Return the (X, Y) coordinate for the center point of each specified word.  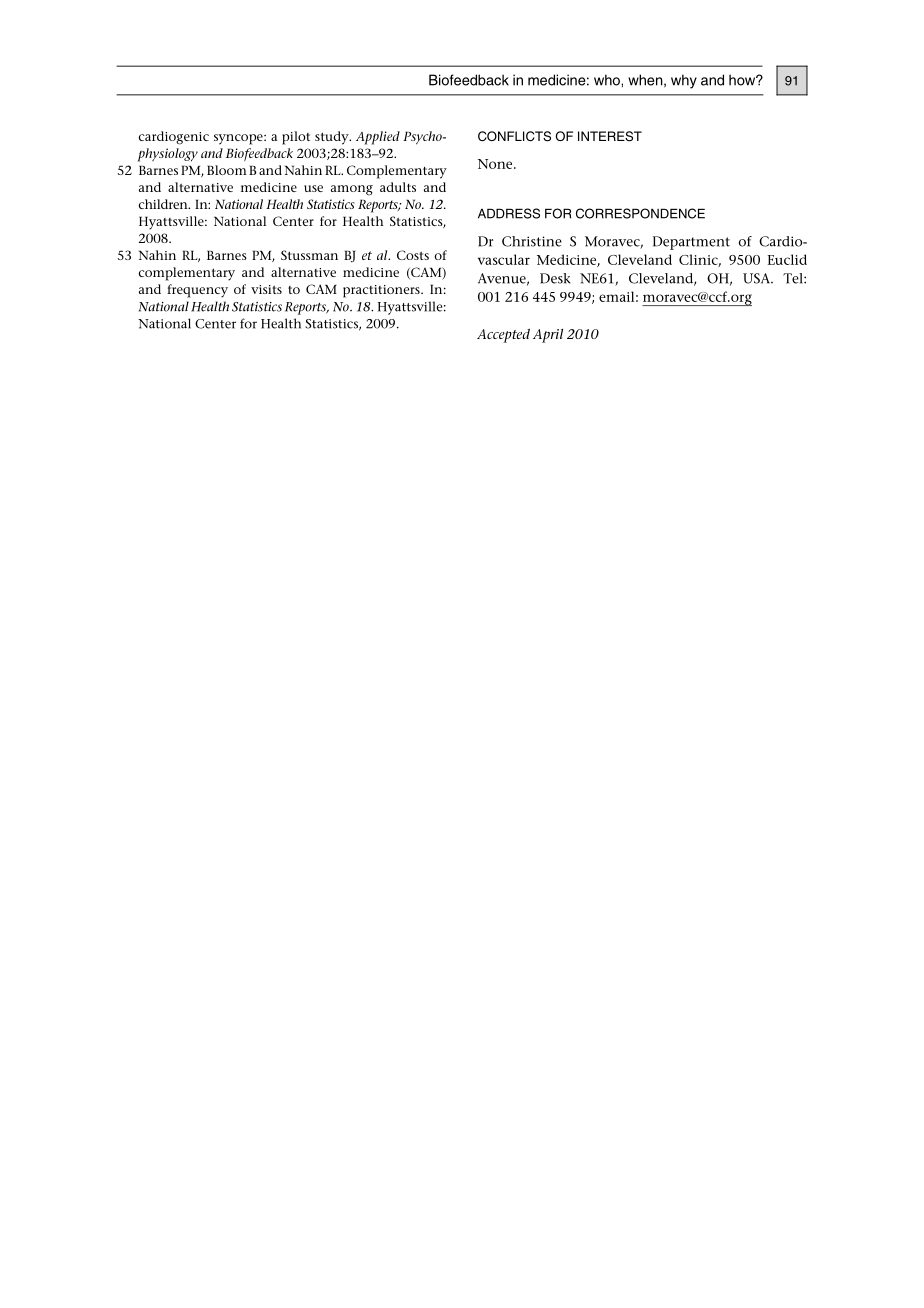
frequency (197, 291)
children (164, 204)
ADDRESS (509, 213)
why (684, 81)
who (608, 80)
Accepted (503, 336)
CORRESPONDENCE (640, 213)
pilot (296, 138)
